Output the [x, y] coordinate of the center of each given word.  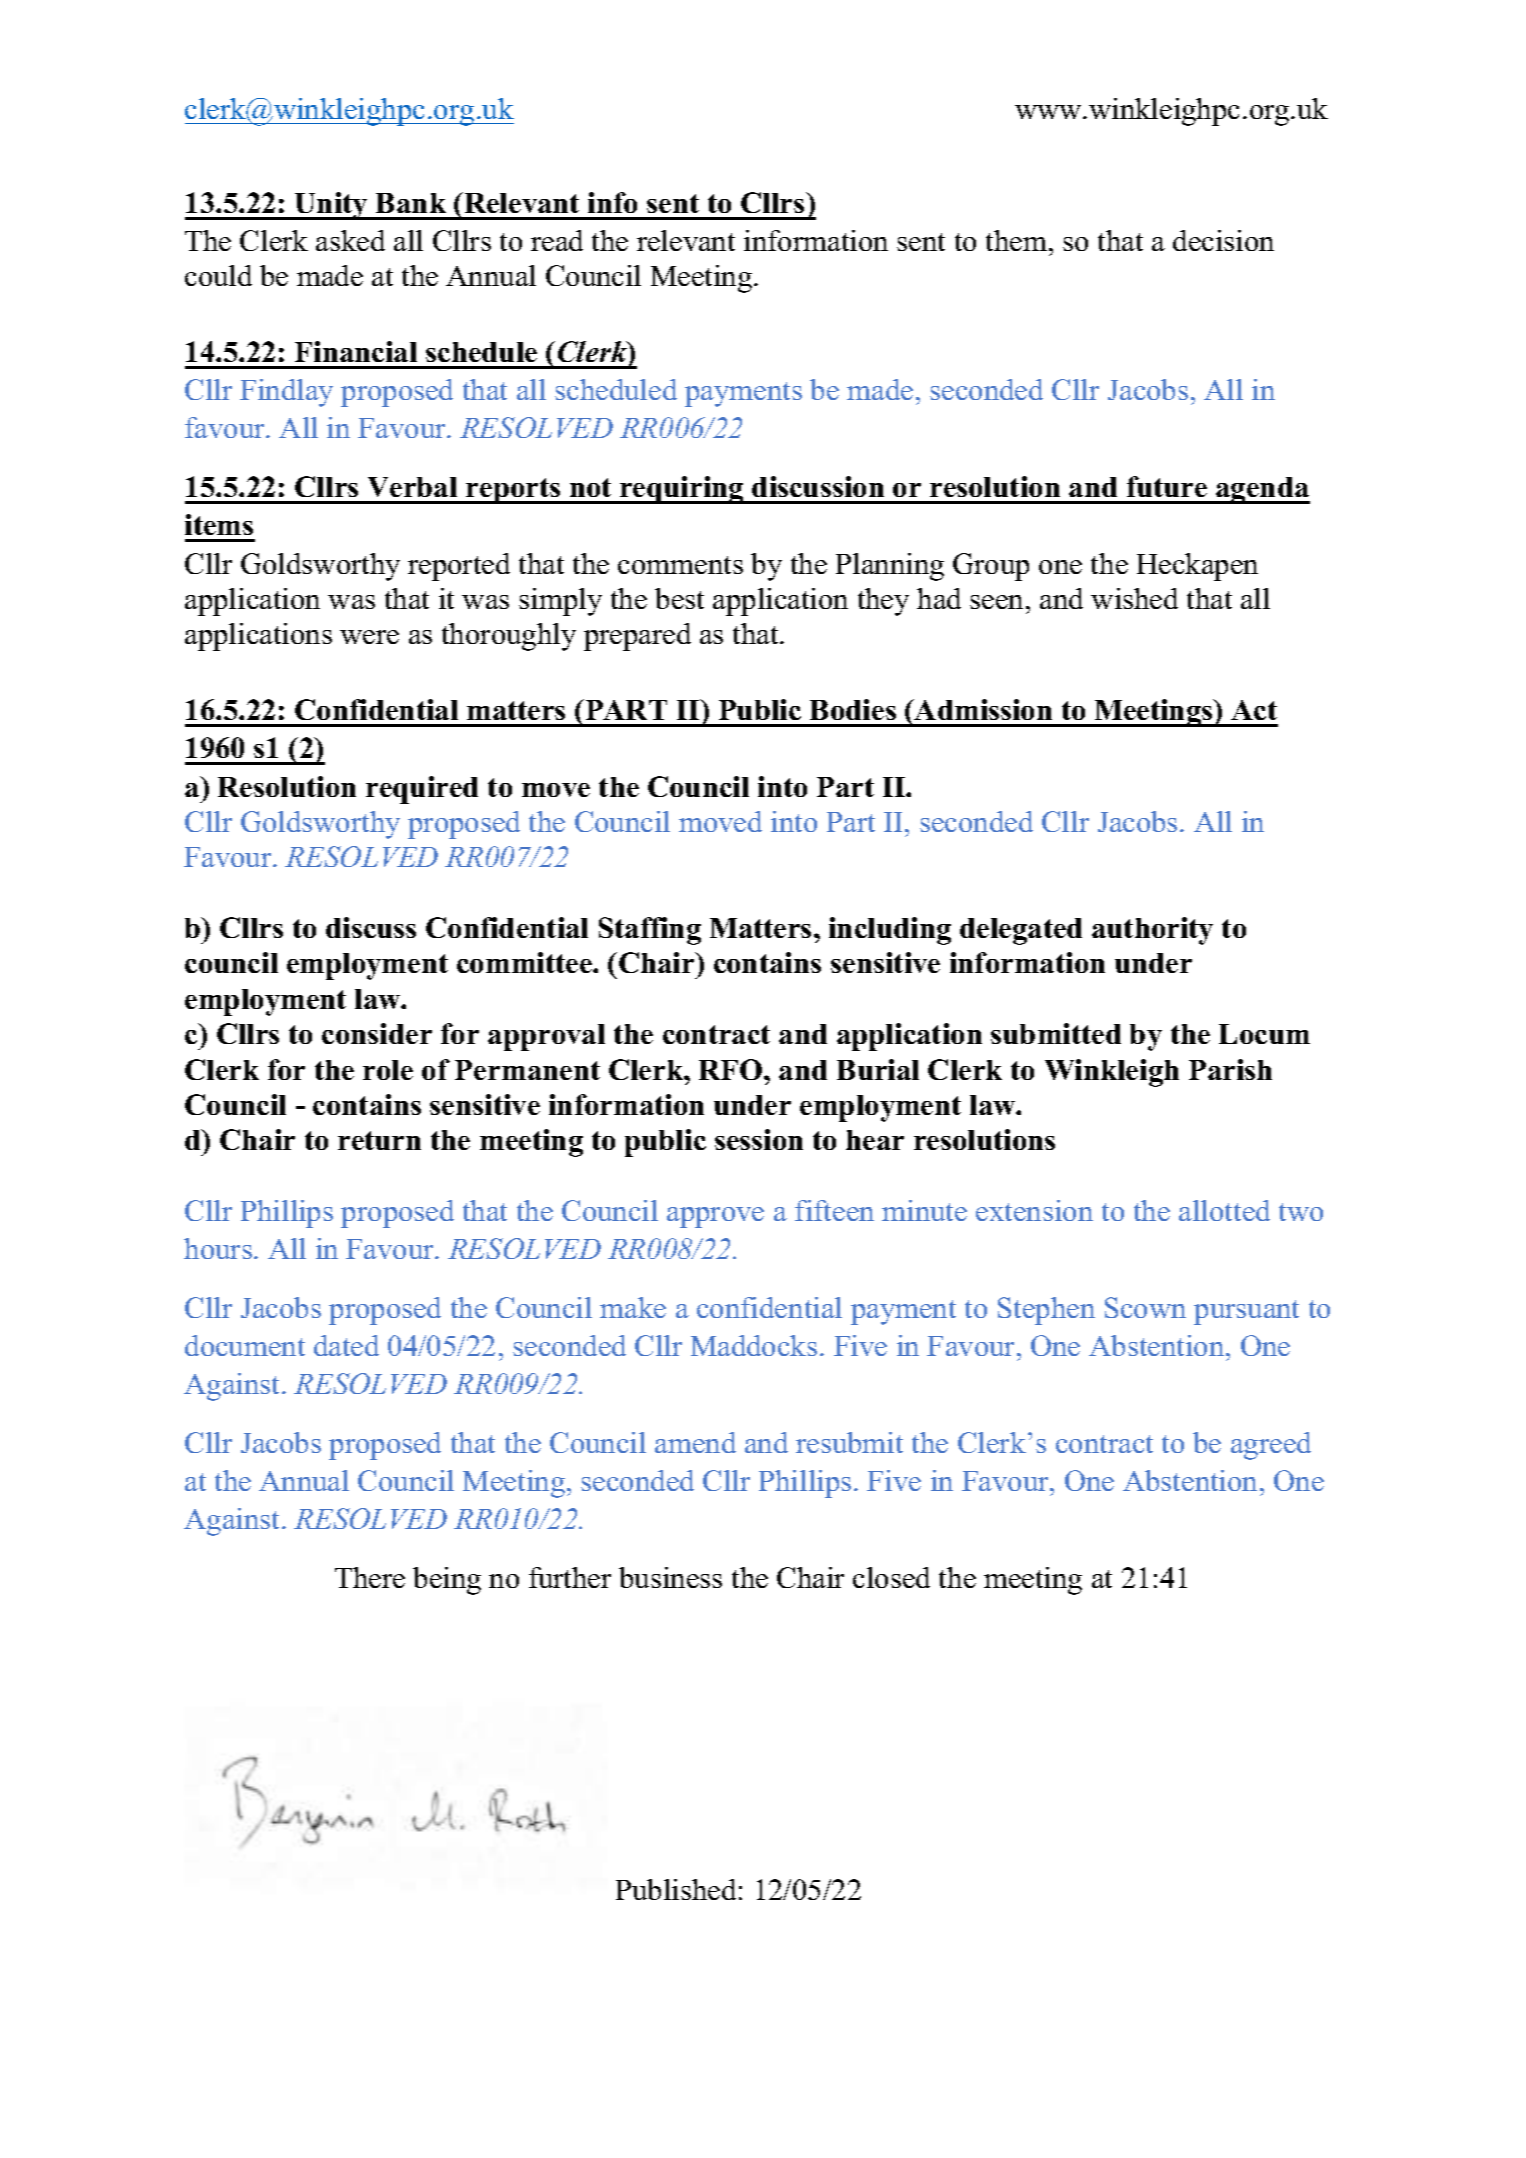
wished [1134, 598]
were [369, 637]
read [557, 240]
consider [377, 1033]
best [679, 598]
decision [1223, 240]
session [759, 1139]
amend [695, 1442]
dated [346, 1345]
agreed [1271, 1446]
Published [676, 1889]
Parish [1230, 1069]
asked [350, 240]
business [670, 1577]
